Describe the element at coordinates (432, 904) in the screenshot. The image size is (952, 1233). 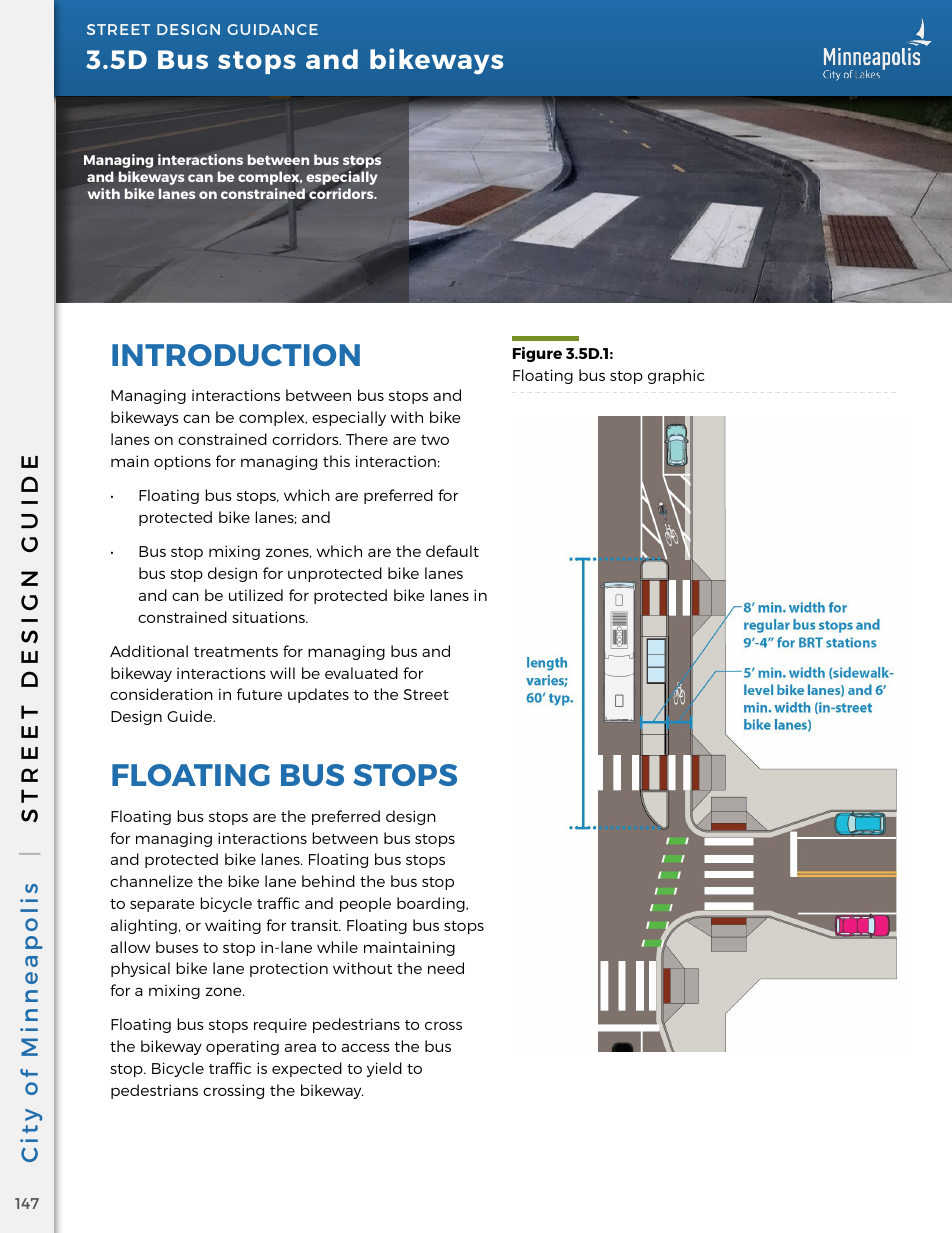
I see `boarding` at that location.
